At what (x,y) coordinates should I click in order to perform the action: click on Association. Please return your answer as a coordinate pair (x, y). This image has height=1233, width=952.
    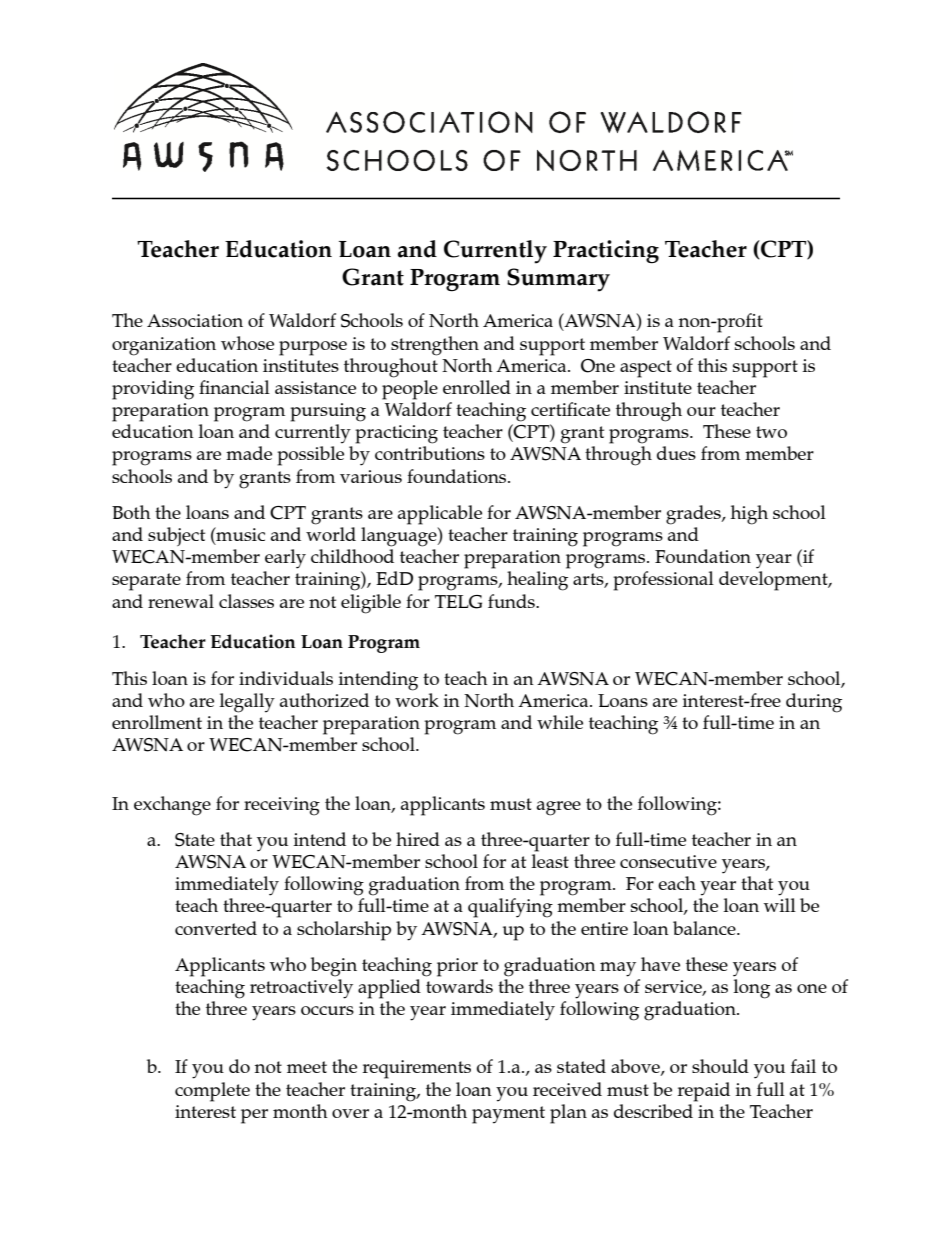
    Looking at the image, I should click on (195, 320).
